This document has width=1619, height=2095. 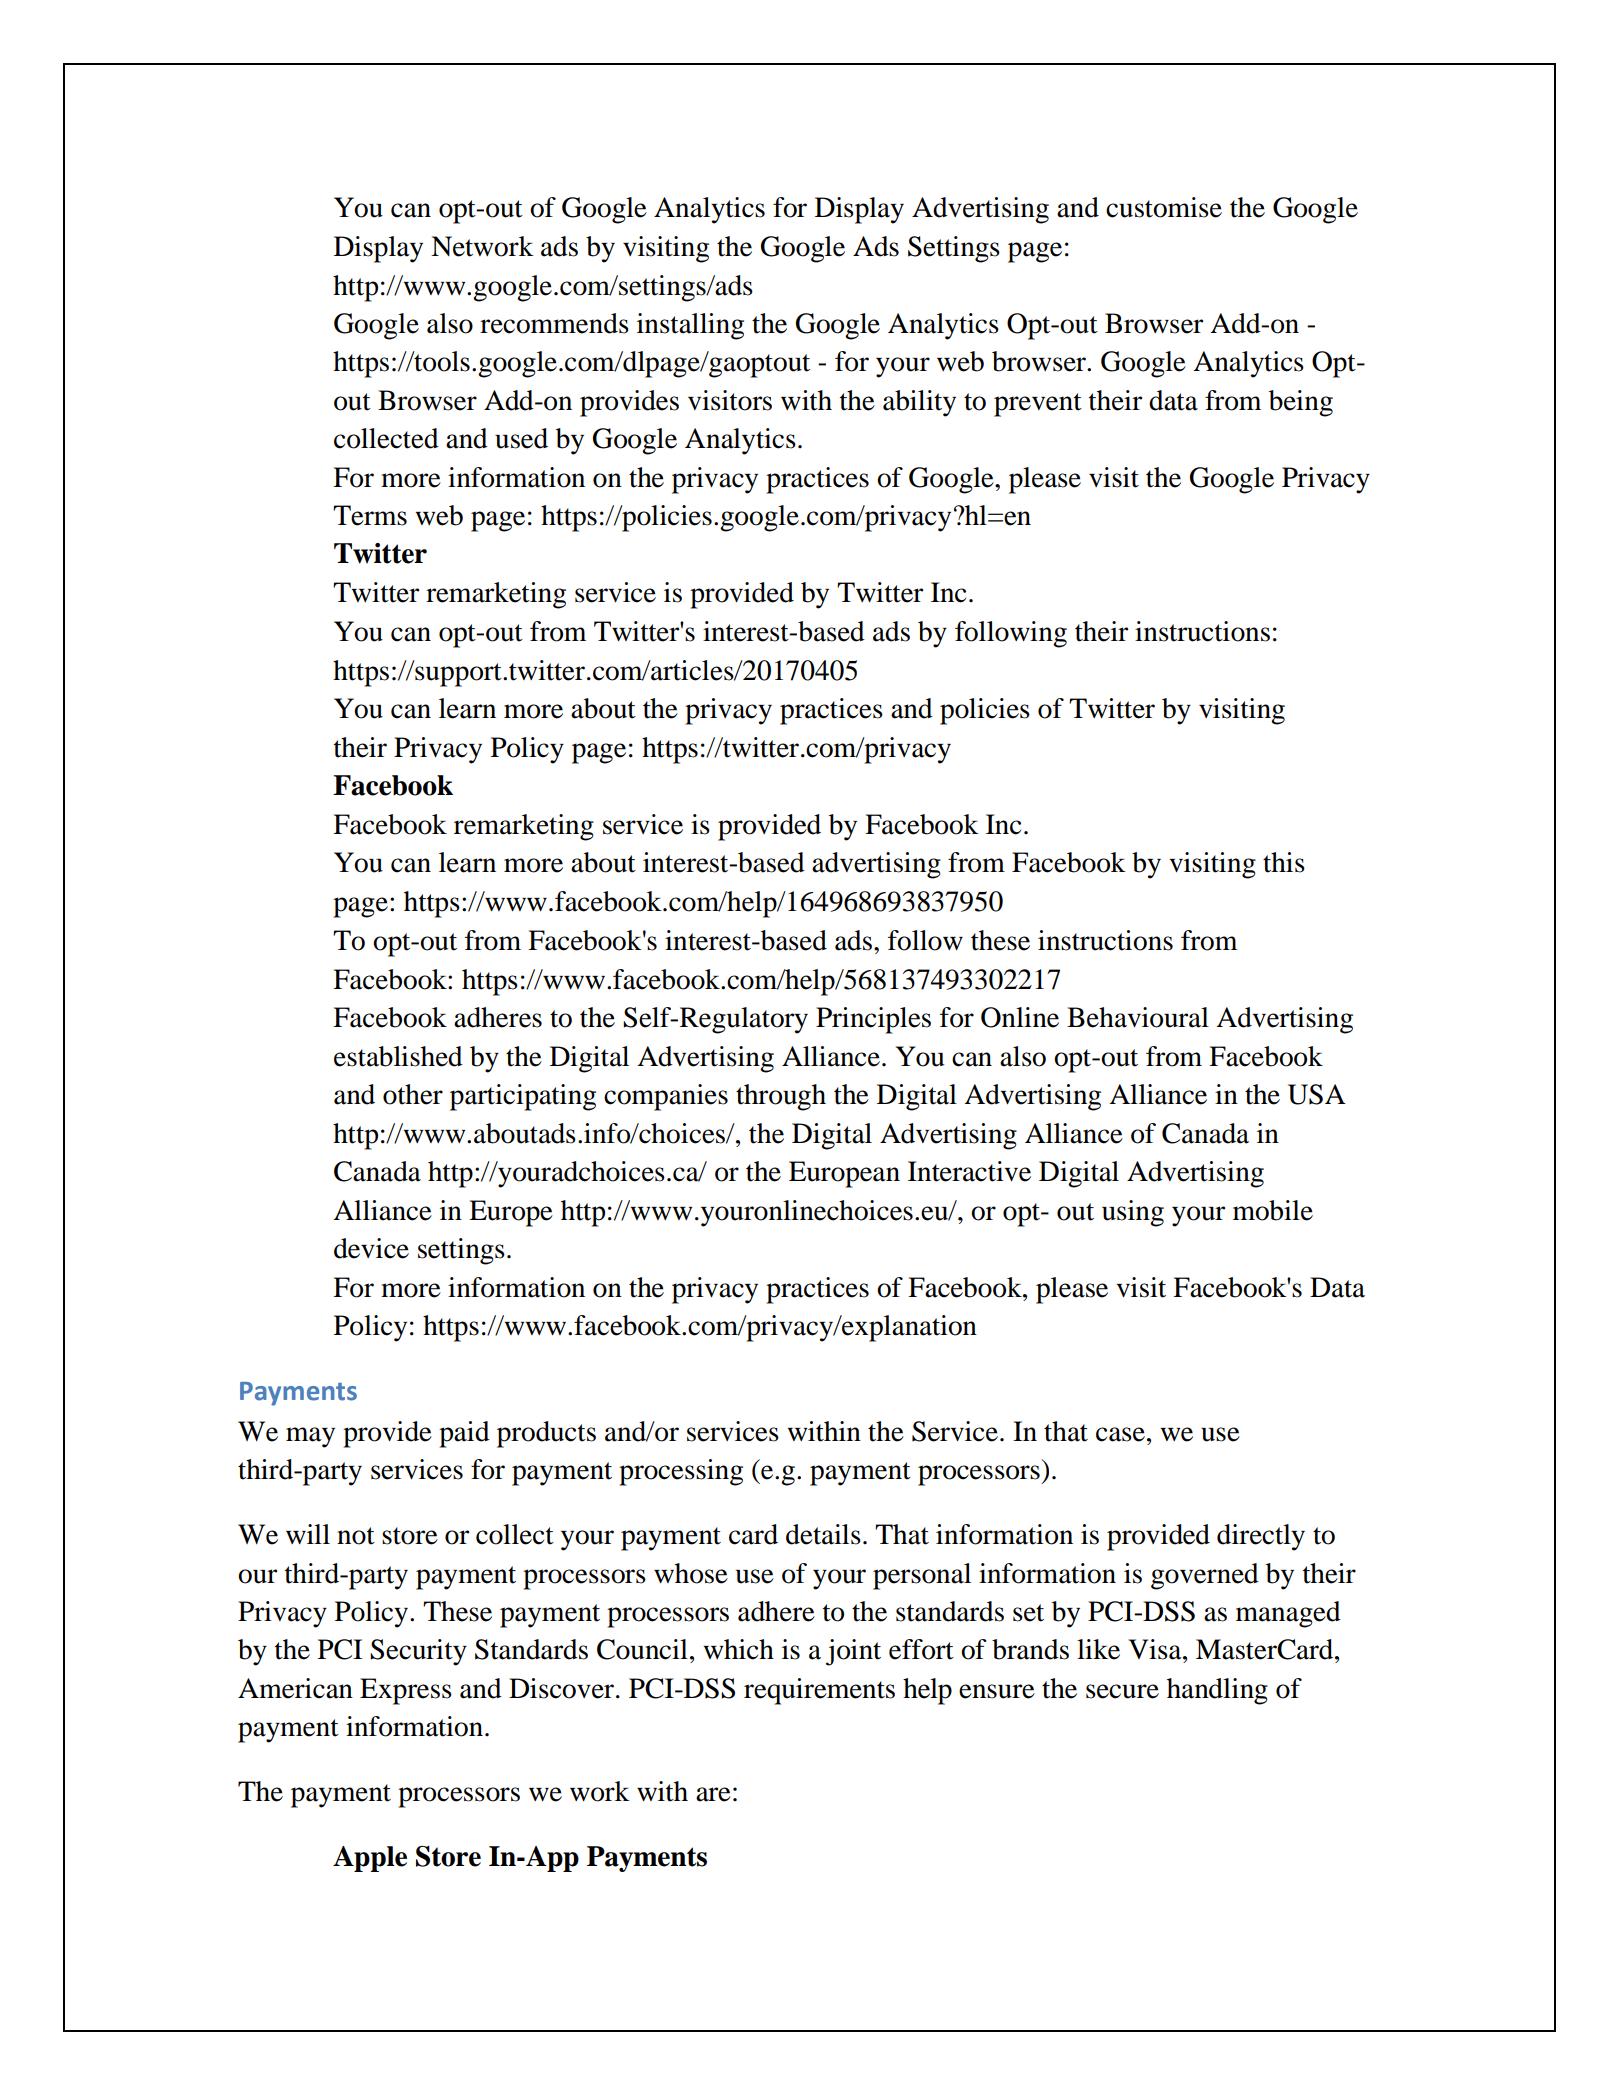 What do you see at coordinates (370, 1859) in the document?
I see `Apple` at bounding box center [370, 1859].
